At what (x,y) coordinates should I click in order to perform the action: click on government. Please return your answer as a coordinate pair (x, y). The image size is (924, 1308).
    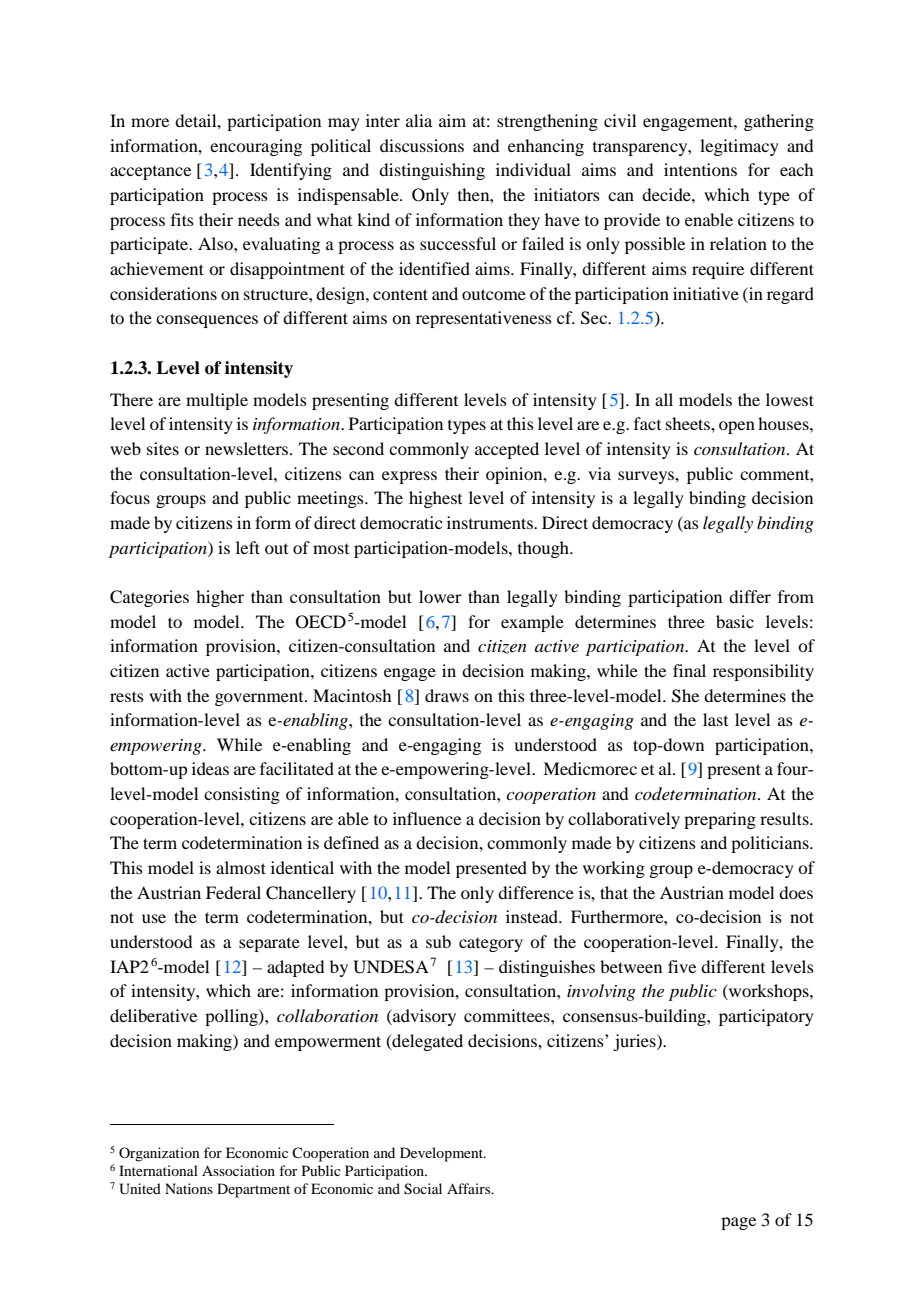
    Looking at the image, I should click on (260, 699).
